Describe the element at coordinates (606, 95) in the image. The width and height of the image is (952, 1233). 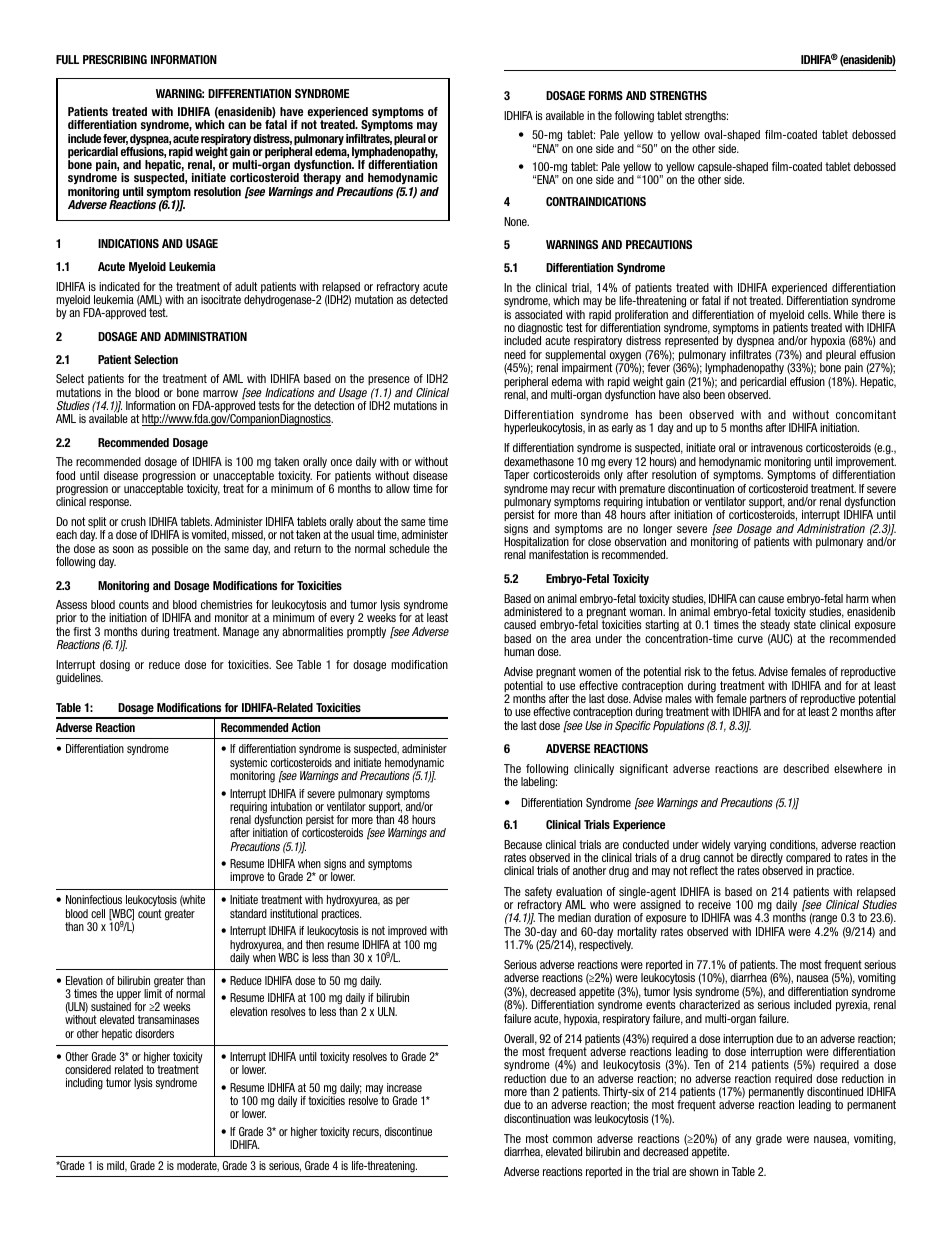
I see `FORMS` at that location.
